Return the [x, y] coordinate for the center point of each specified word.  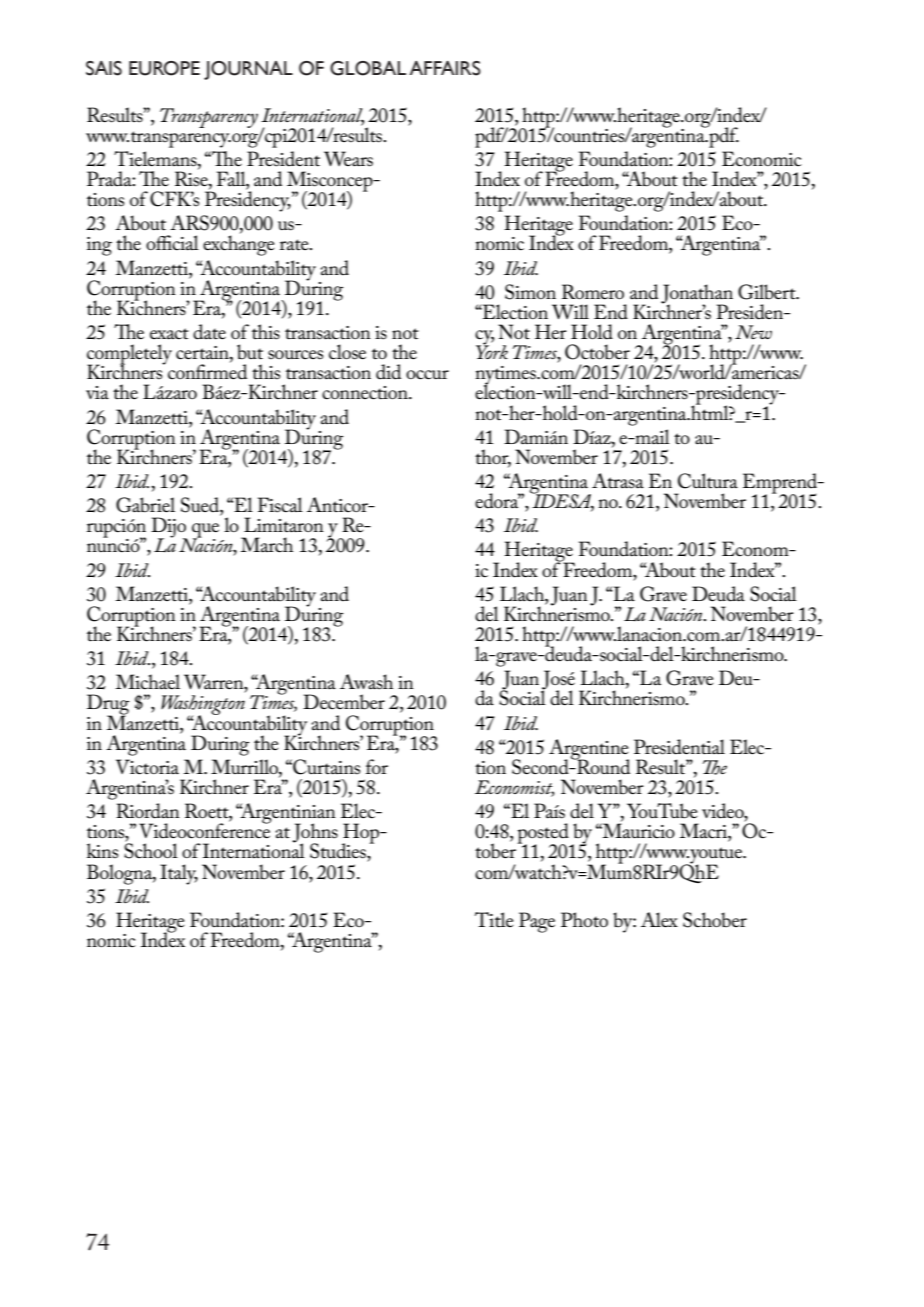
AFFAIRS [445, 68]
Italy [179, 874]
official [172, 243]
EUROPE [164, 68]
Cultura [708, 481]
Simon [530, 292]
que [205, 531]
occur [427, 375]
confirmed [207, 371]
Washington [203, 706]
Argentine [589, 750]
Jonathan [697, 295]
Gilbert [768, 292]
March [266, 545]
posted [544, 834]
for [377, 766]
